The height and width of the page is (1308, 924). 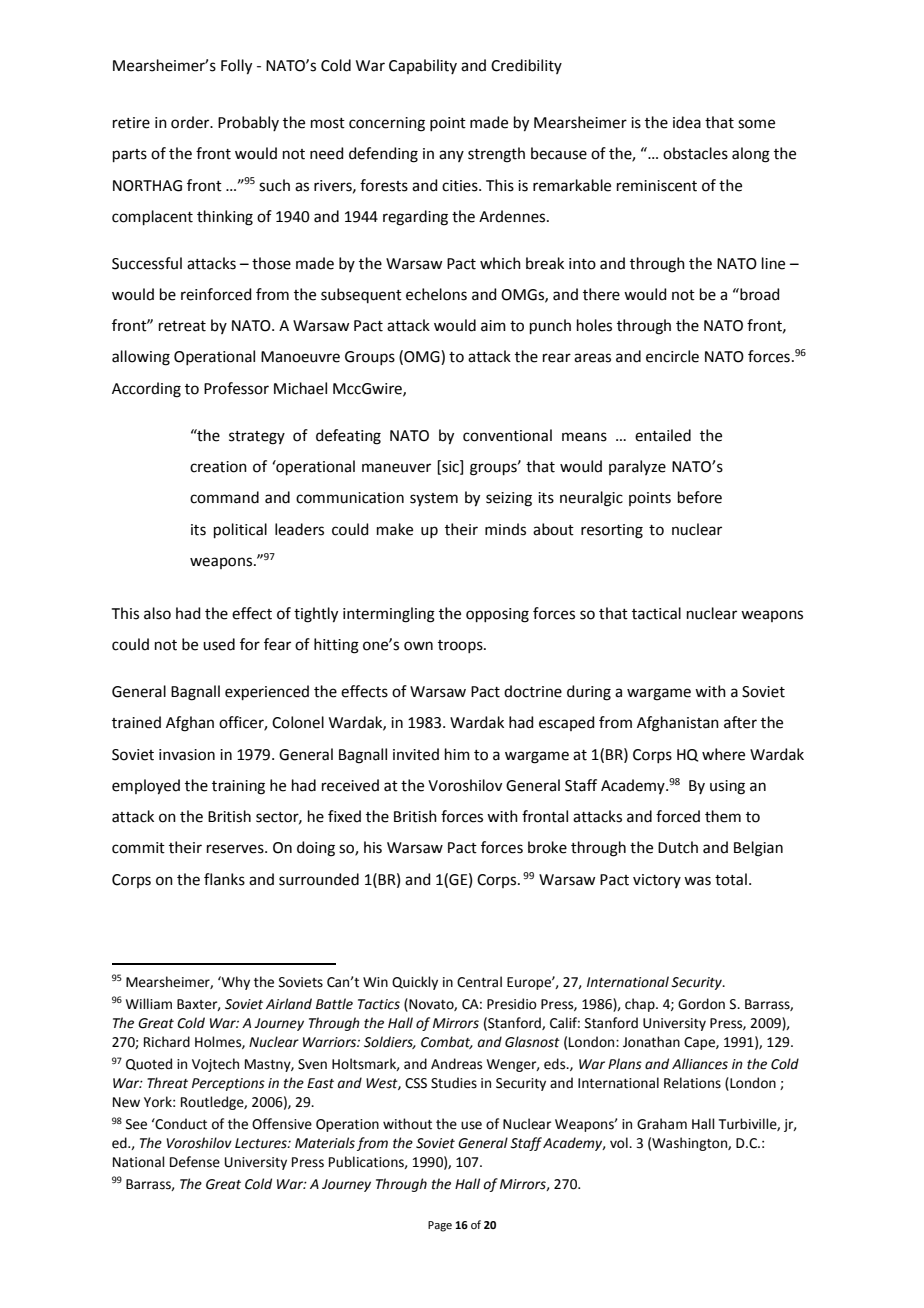 I want to click on encircle, so click(x=672, y=356).
